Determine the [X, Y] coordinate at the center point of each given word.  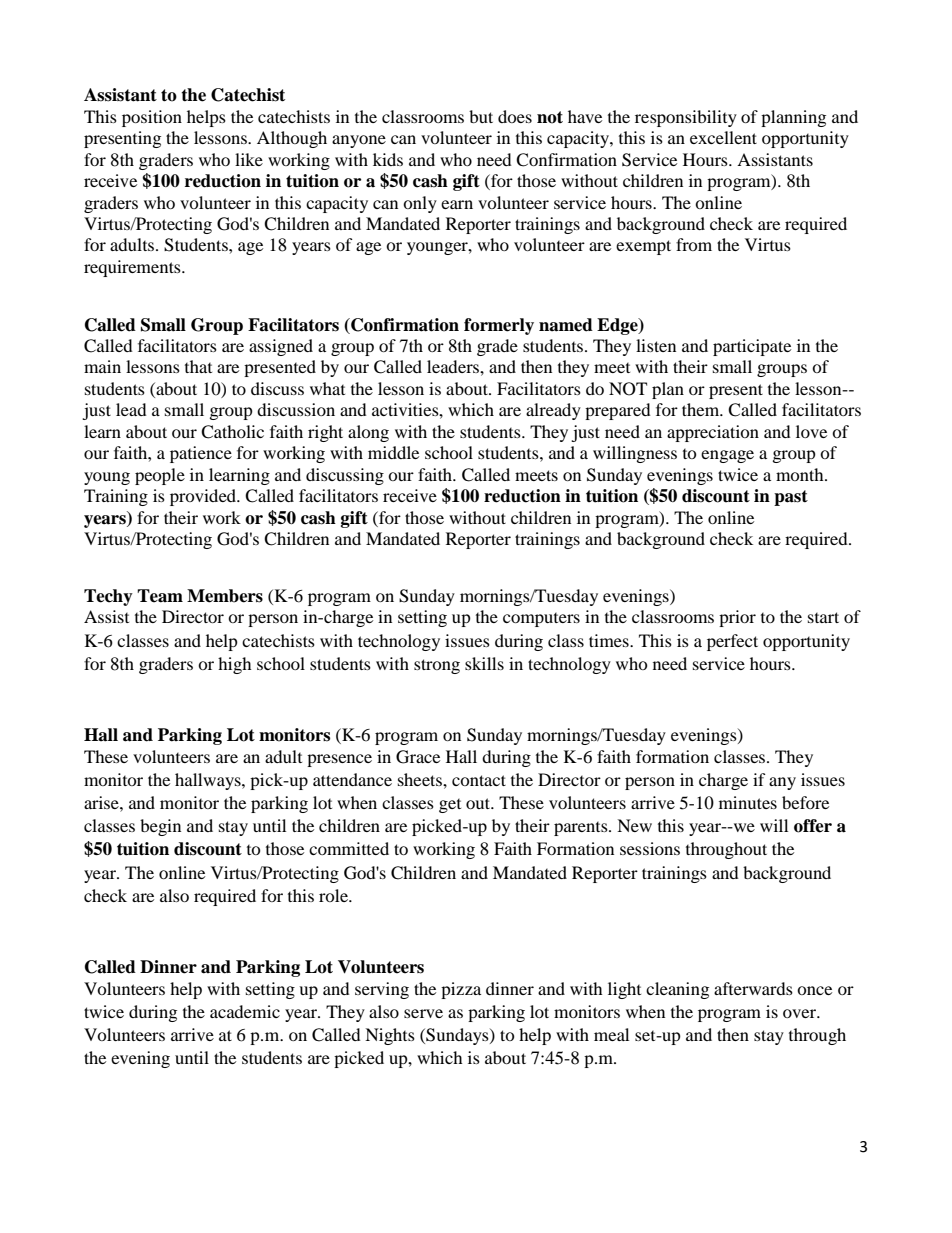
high [235, 665]
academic [245, 1011]
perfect [732, 642]
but [481, 116]
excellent [723, 137]
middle [393, 452]
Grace [418, 757]
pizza [461, 990]
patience [201, 454]
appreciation [713, 433]
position [152, 118]
